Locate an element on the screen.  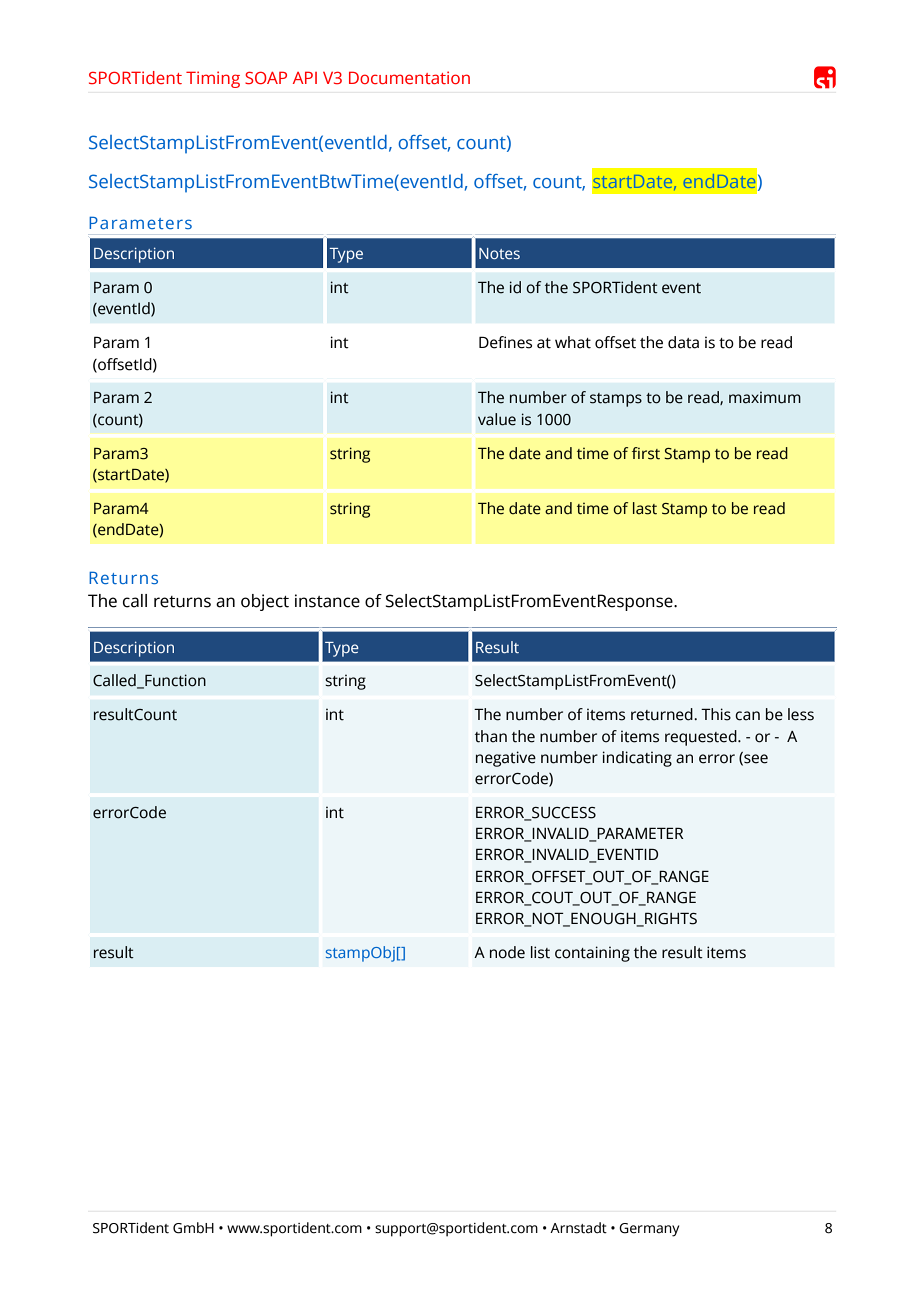
requested is located at coordinates (702, 738).
